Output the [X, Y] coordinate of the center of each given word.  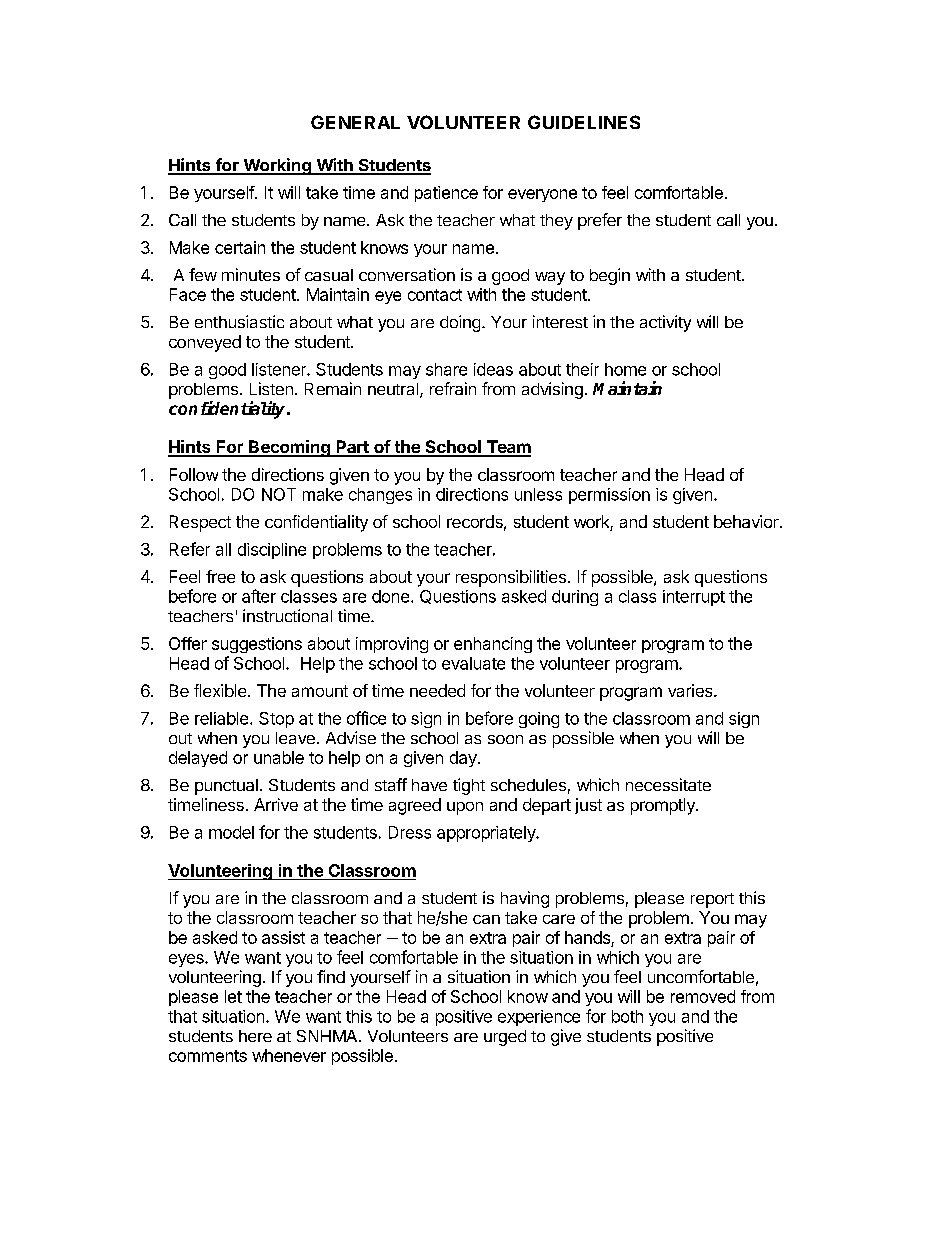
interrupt [694, 598]
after [259, 596]
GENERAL [355, 122]
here [255, 1036]
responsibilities [511, 578]
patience [446, 194]
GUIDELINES [584, 122]
